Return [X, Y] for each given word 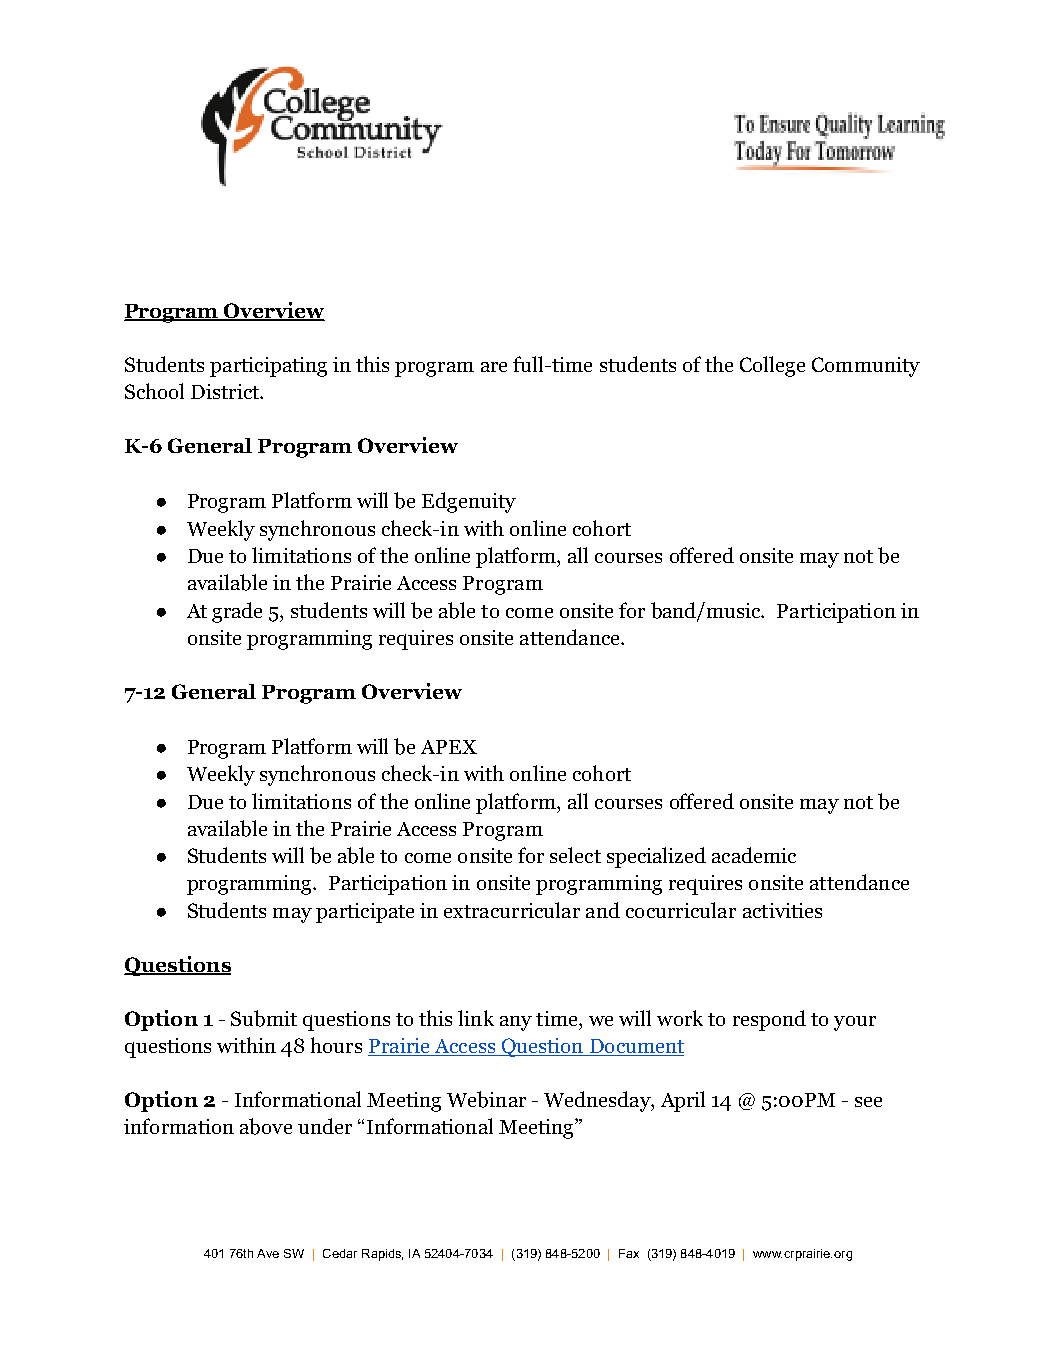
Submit [264, 1018]
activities [782, 910]
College [772, 366]
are [494, 367]
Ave [268, 1253]
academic [754, 855]
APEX [449, 747]
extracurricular [512, 910]
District [226, 391]
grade [237, 612]
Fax [629, 1253]
